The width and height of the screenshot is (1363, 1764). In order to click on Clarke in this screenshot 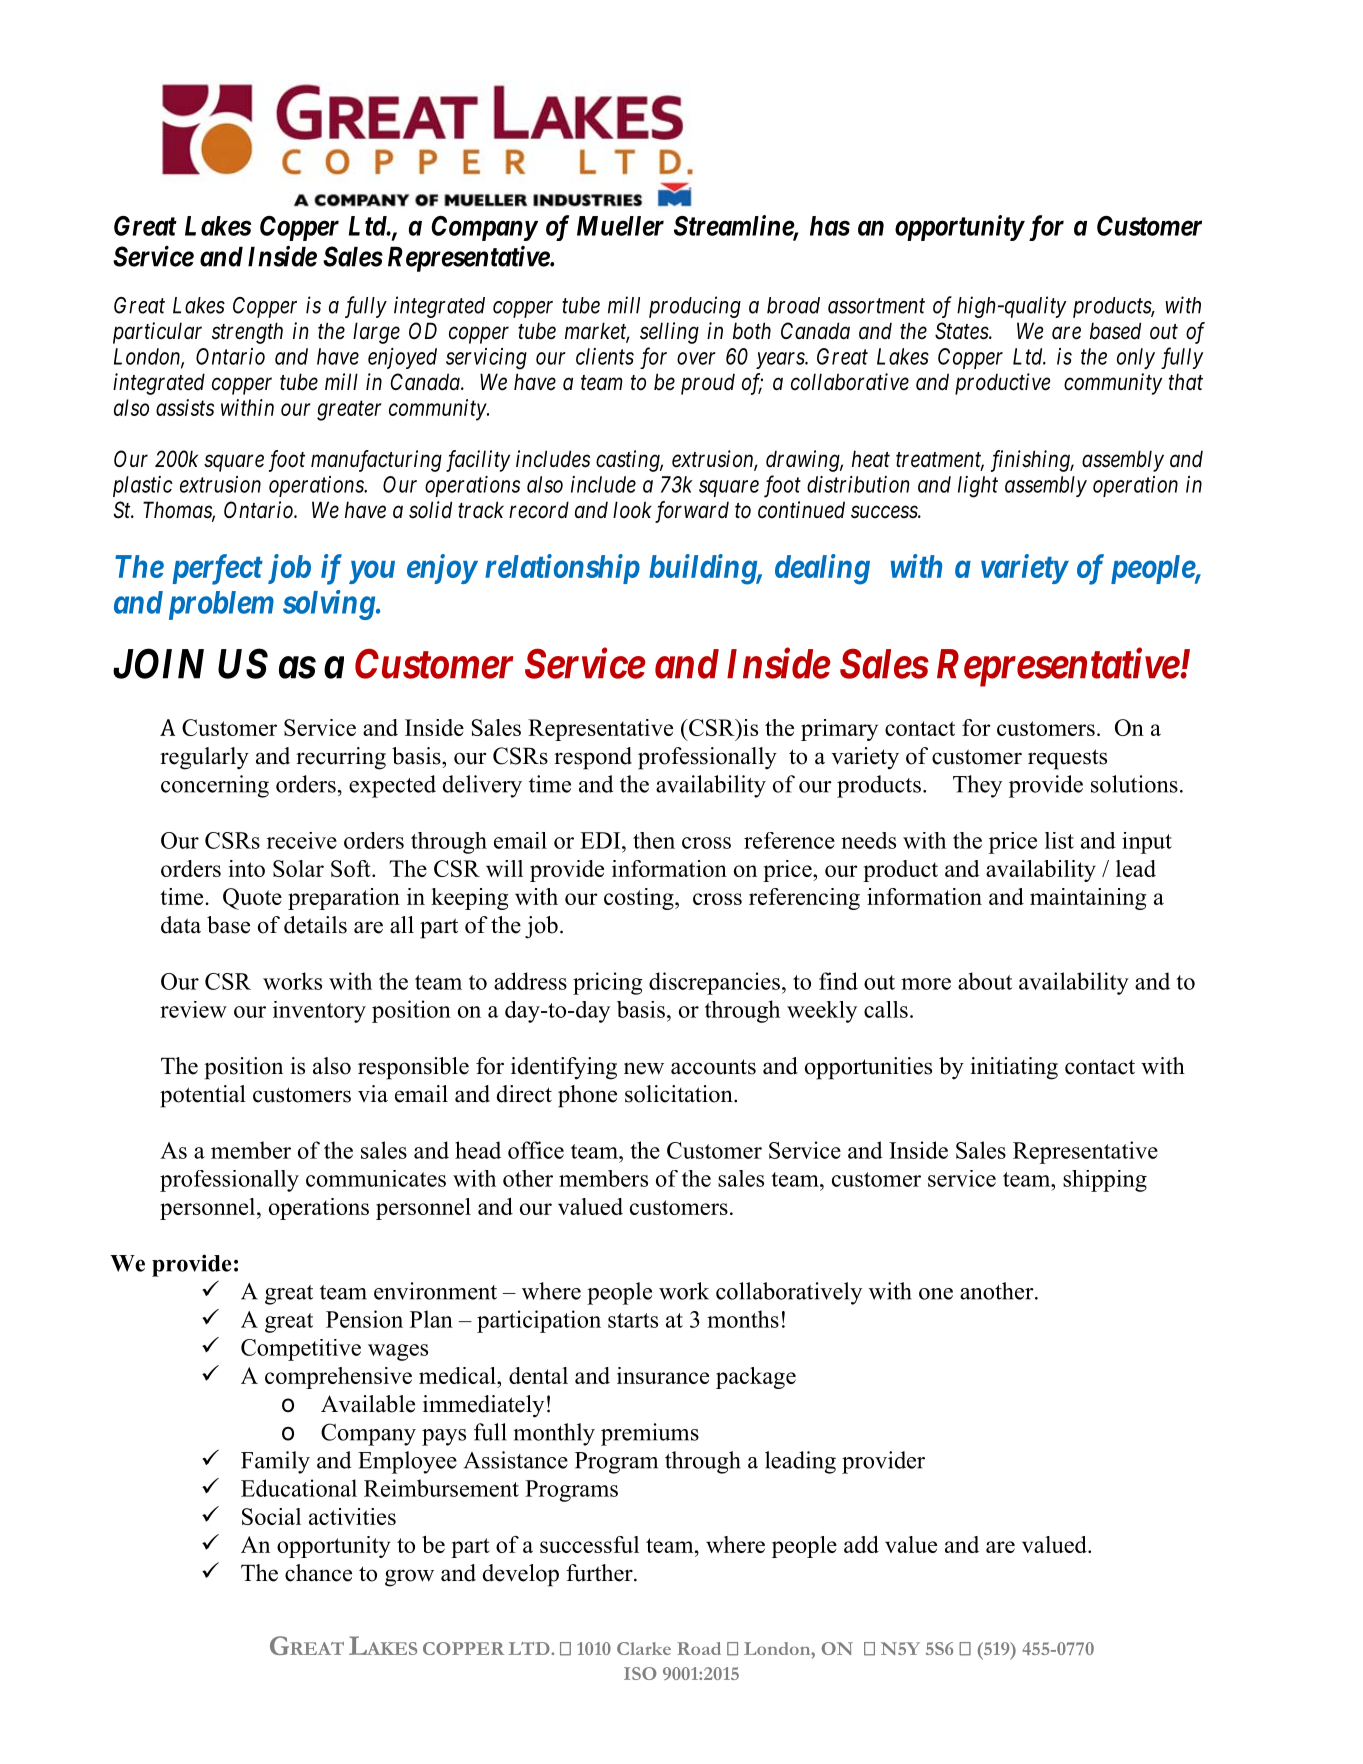, I will do `click(644, 1648)`.
